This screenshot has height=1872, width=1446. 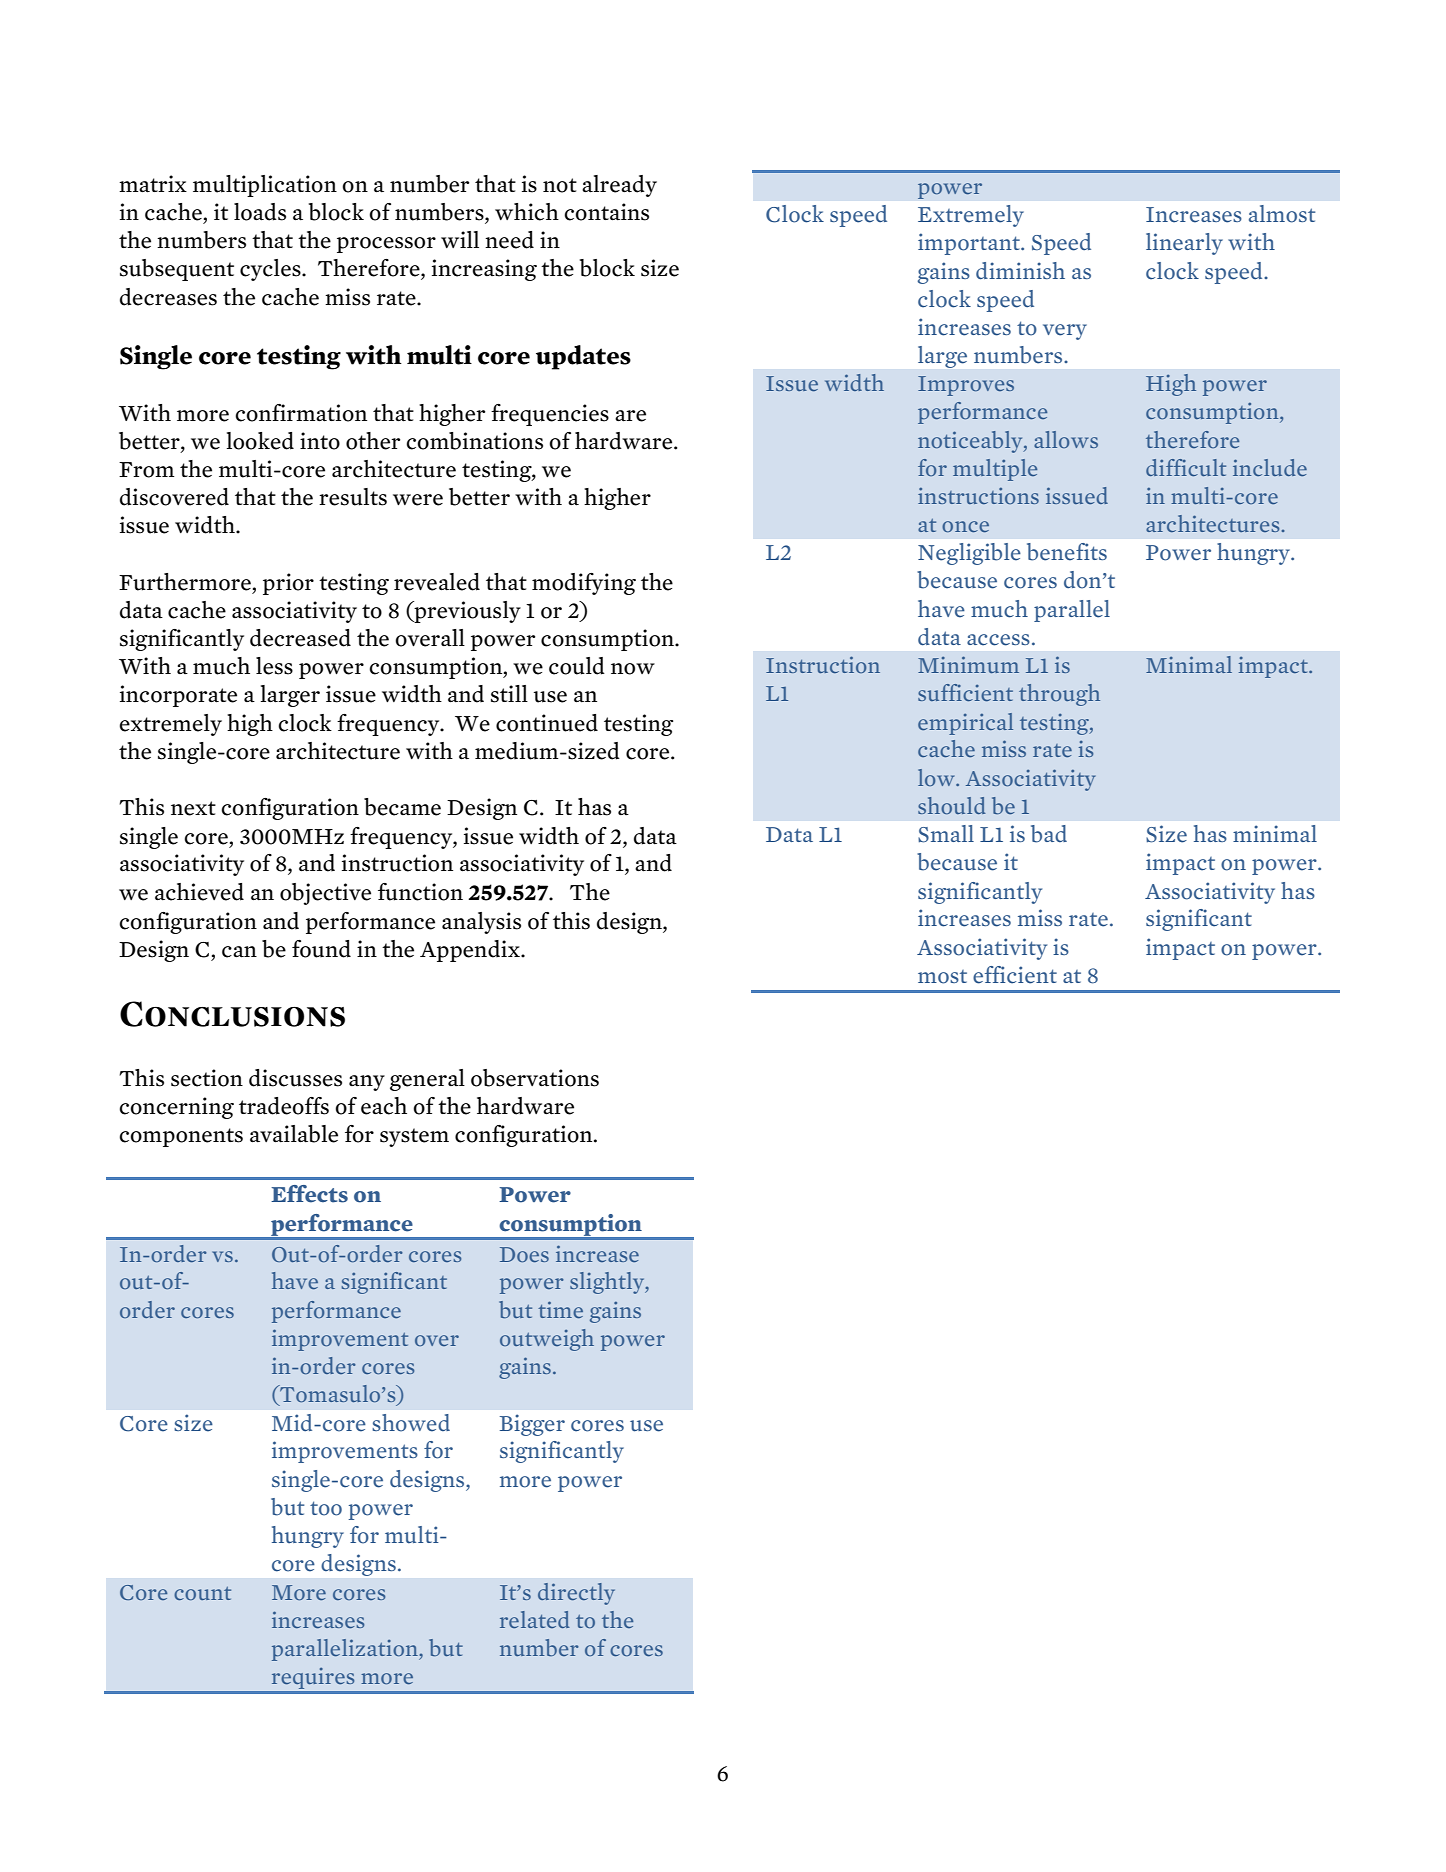 I want to click on requires, so click(x=313, y=1678).
